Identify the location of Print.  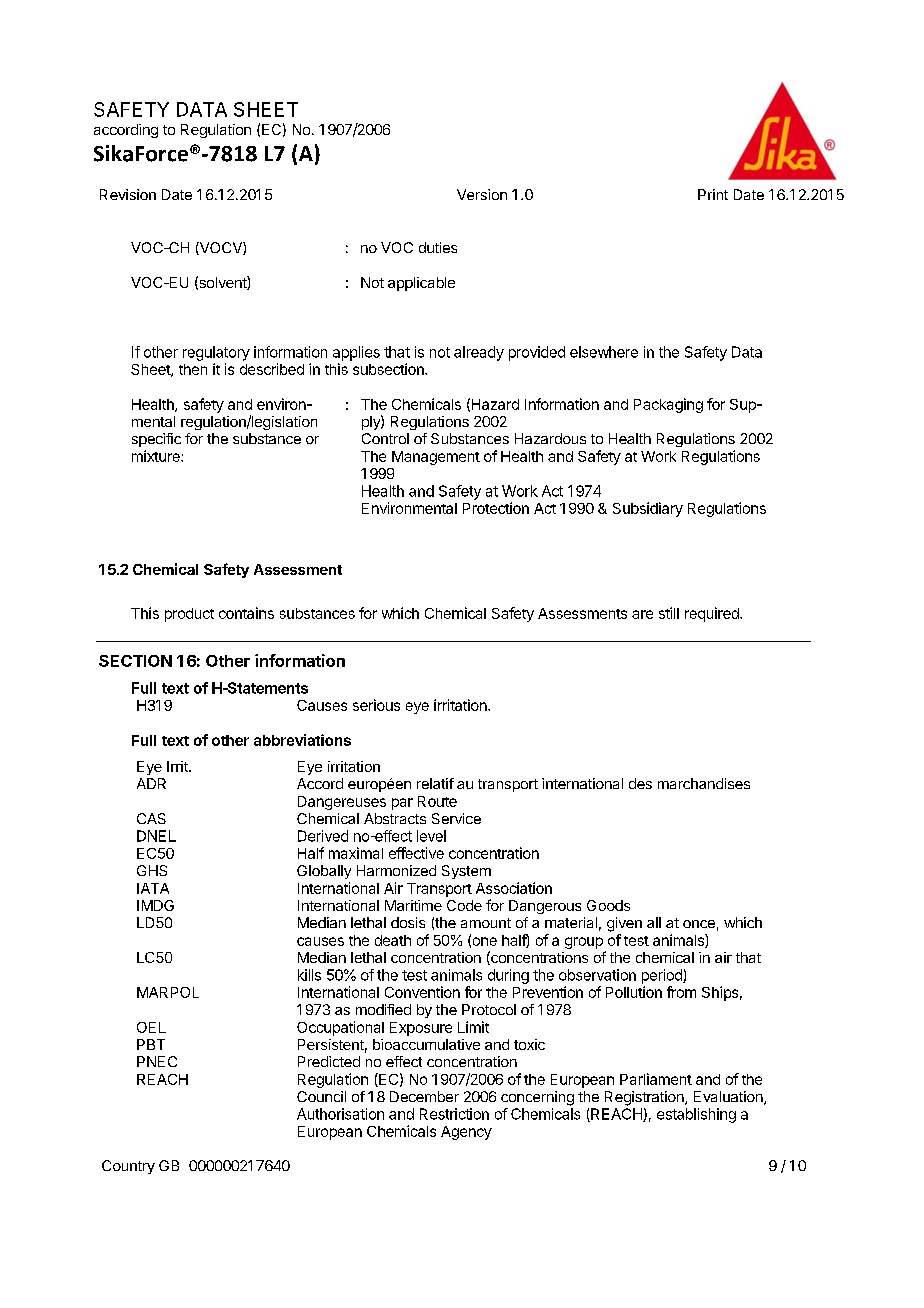
(713, 194).
